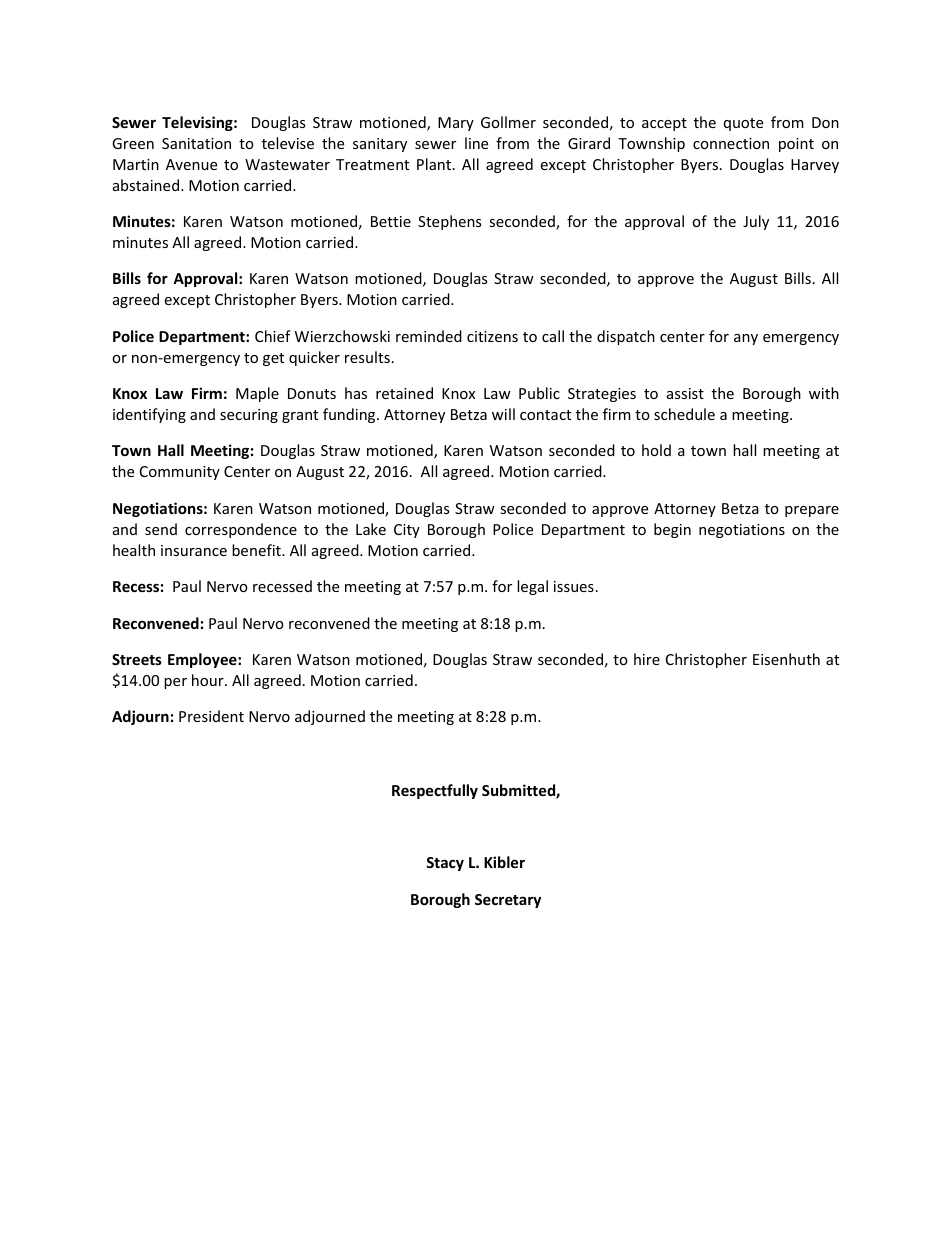  Describe the element at coordinates (685, 393) in the page. I see `assist` at that location.
